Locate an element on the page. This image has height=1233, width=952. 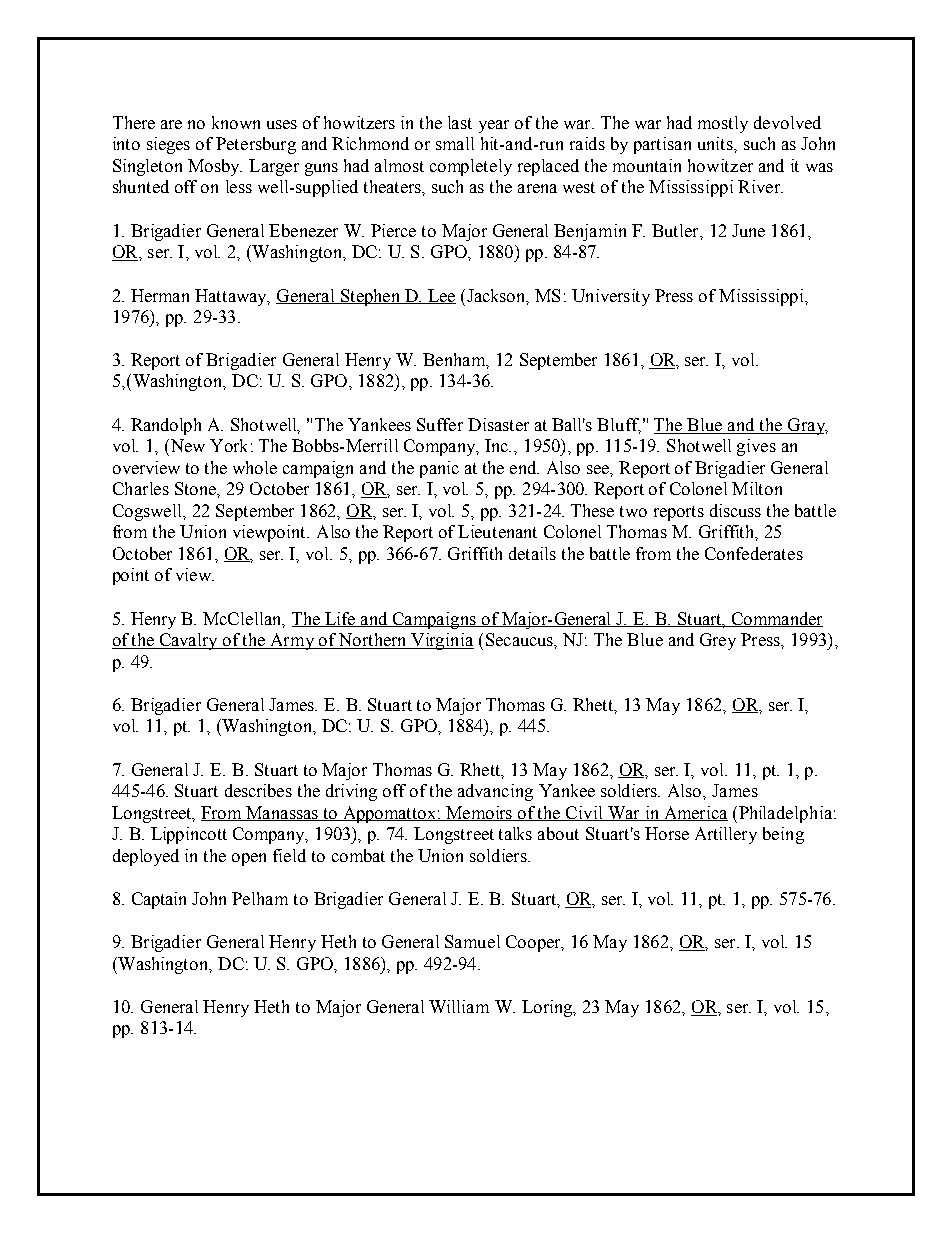
Confederates is located at coordinates (754, 553).
